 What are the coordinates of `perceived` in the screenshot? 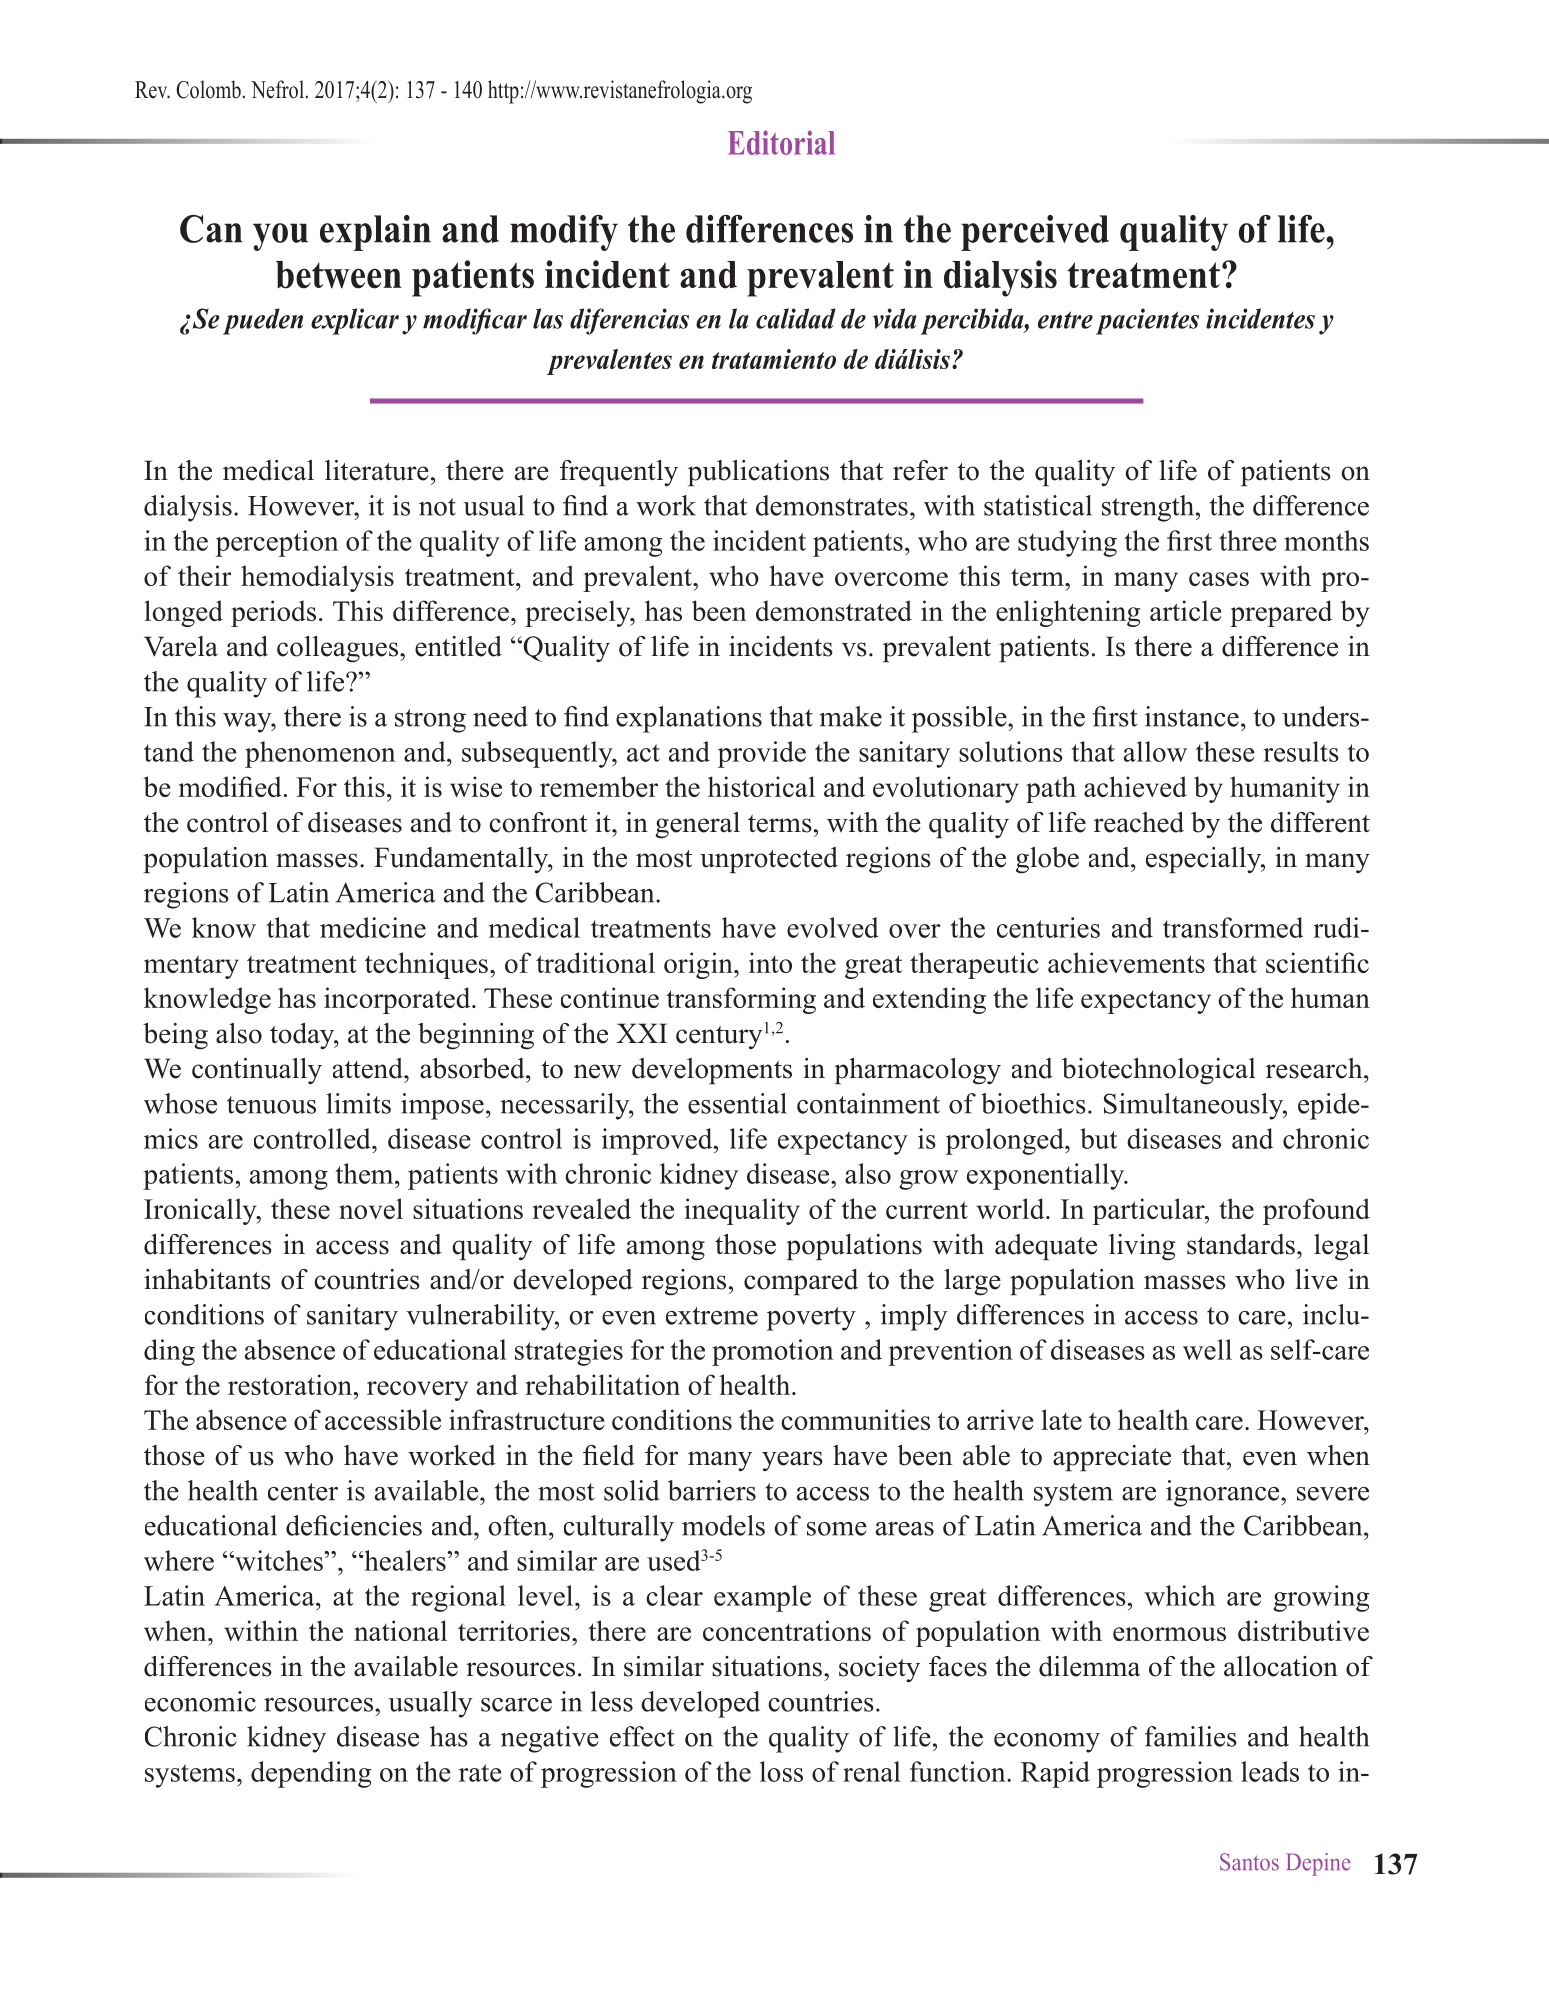 It's located at (1035, 233).
